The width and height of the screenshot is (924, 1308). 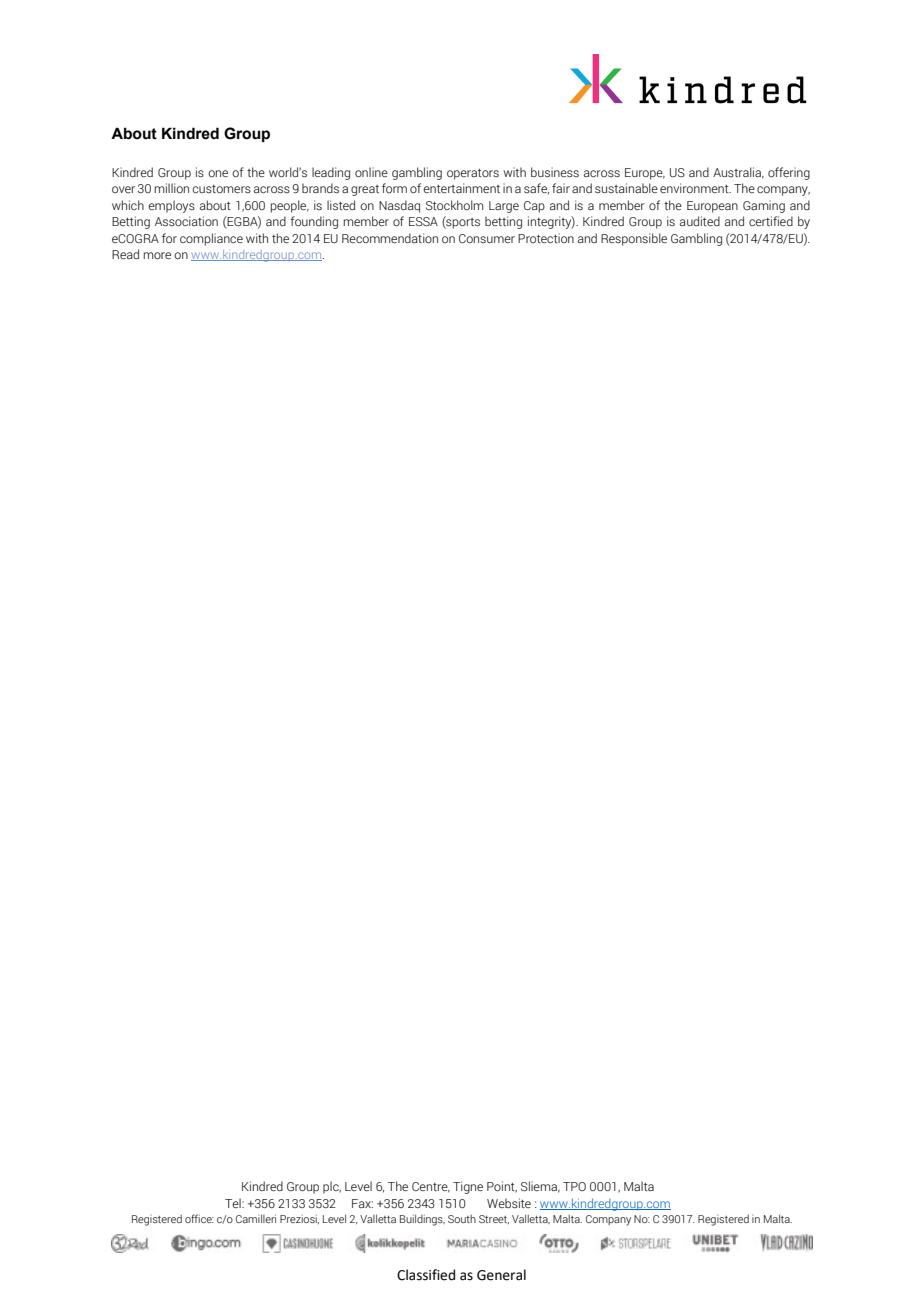 I want to click on South, so click(x=462, y=1219).
